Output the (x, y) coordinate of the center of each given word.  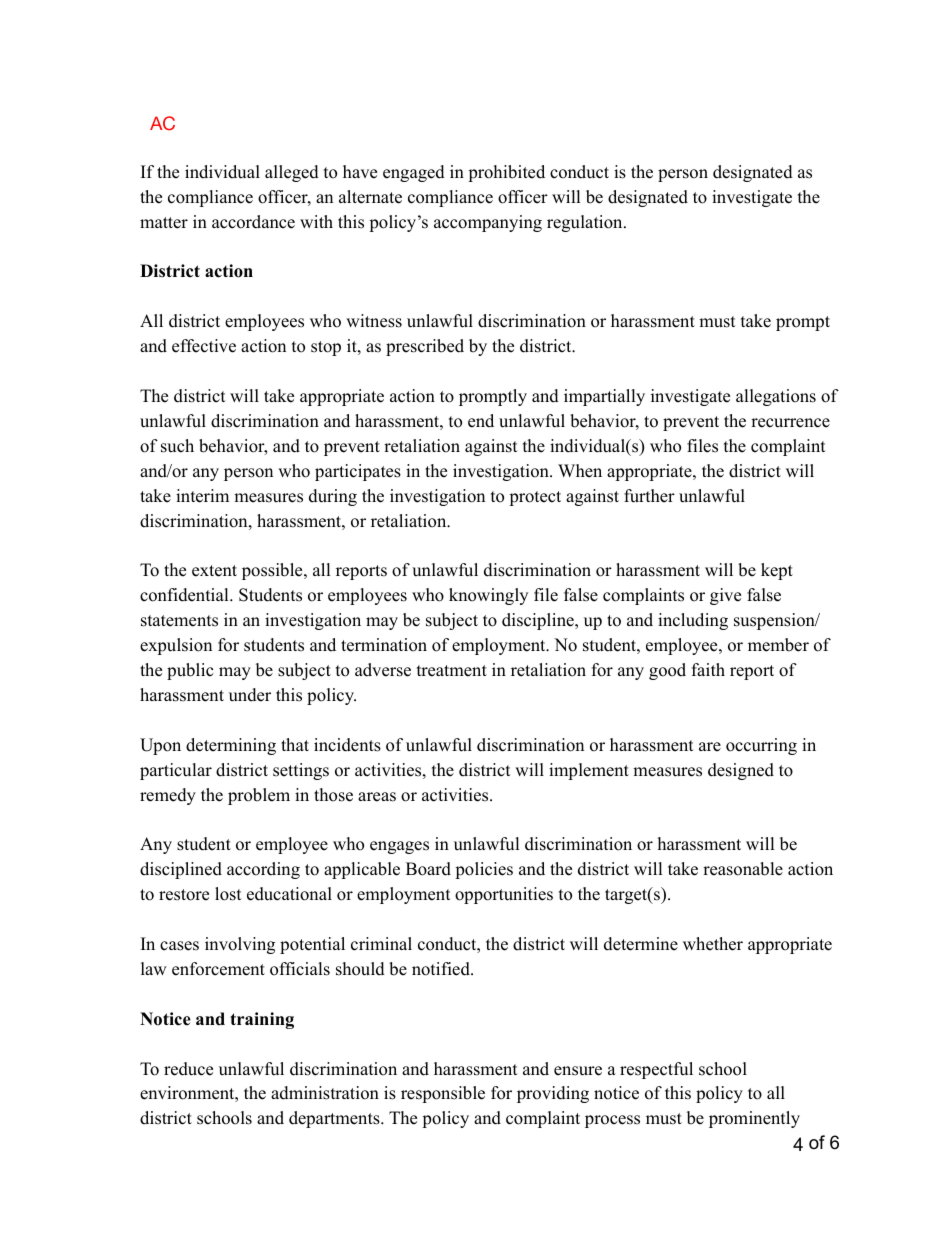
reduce (188, 1069)
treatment (452, 671)
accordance (253, 222)
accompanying (488, 223)
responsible (443, 1094)
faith (708, 669)
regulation (586, 223)
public (190, 671)
